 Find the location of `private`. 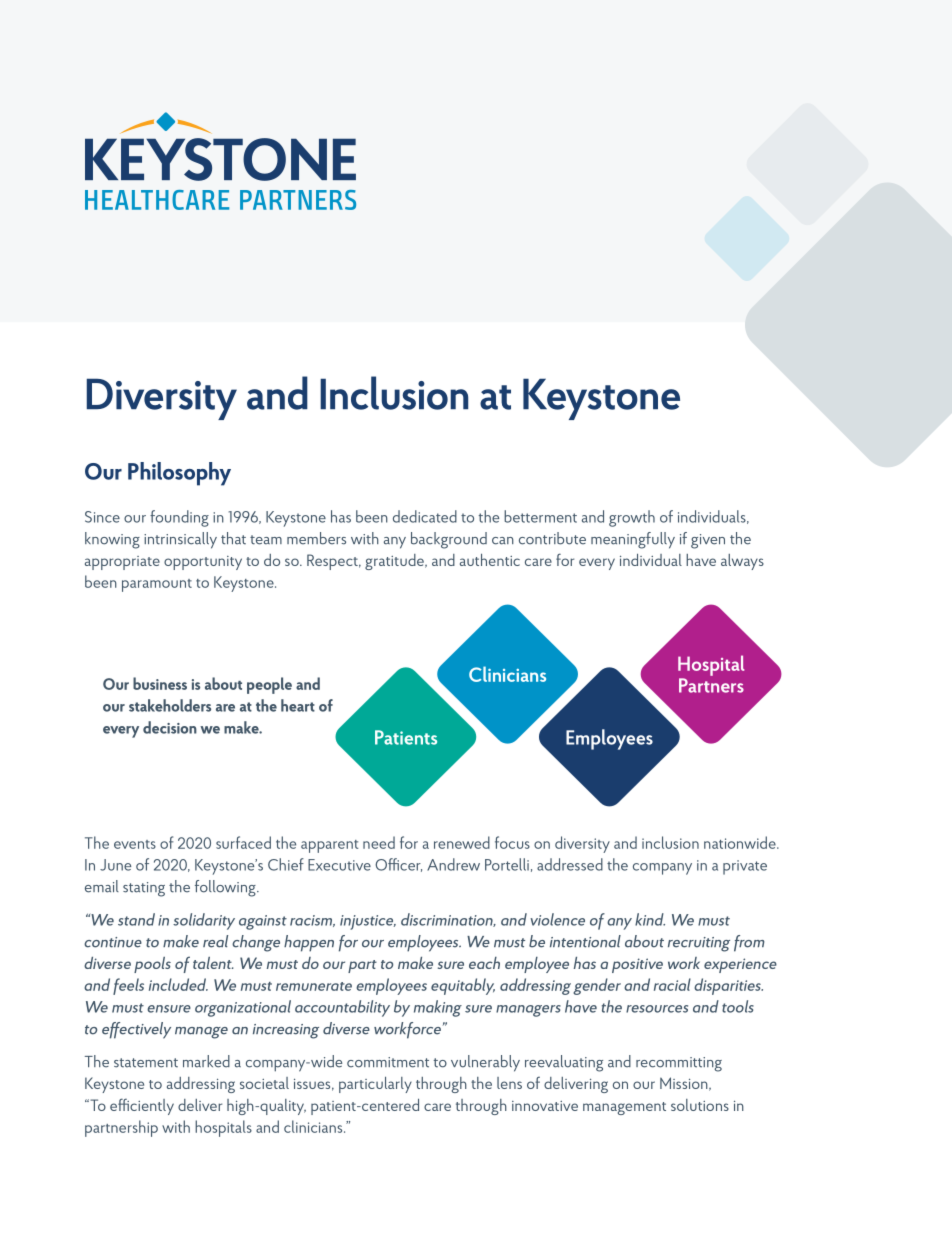

private is located at coordinates (745, 867).
